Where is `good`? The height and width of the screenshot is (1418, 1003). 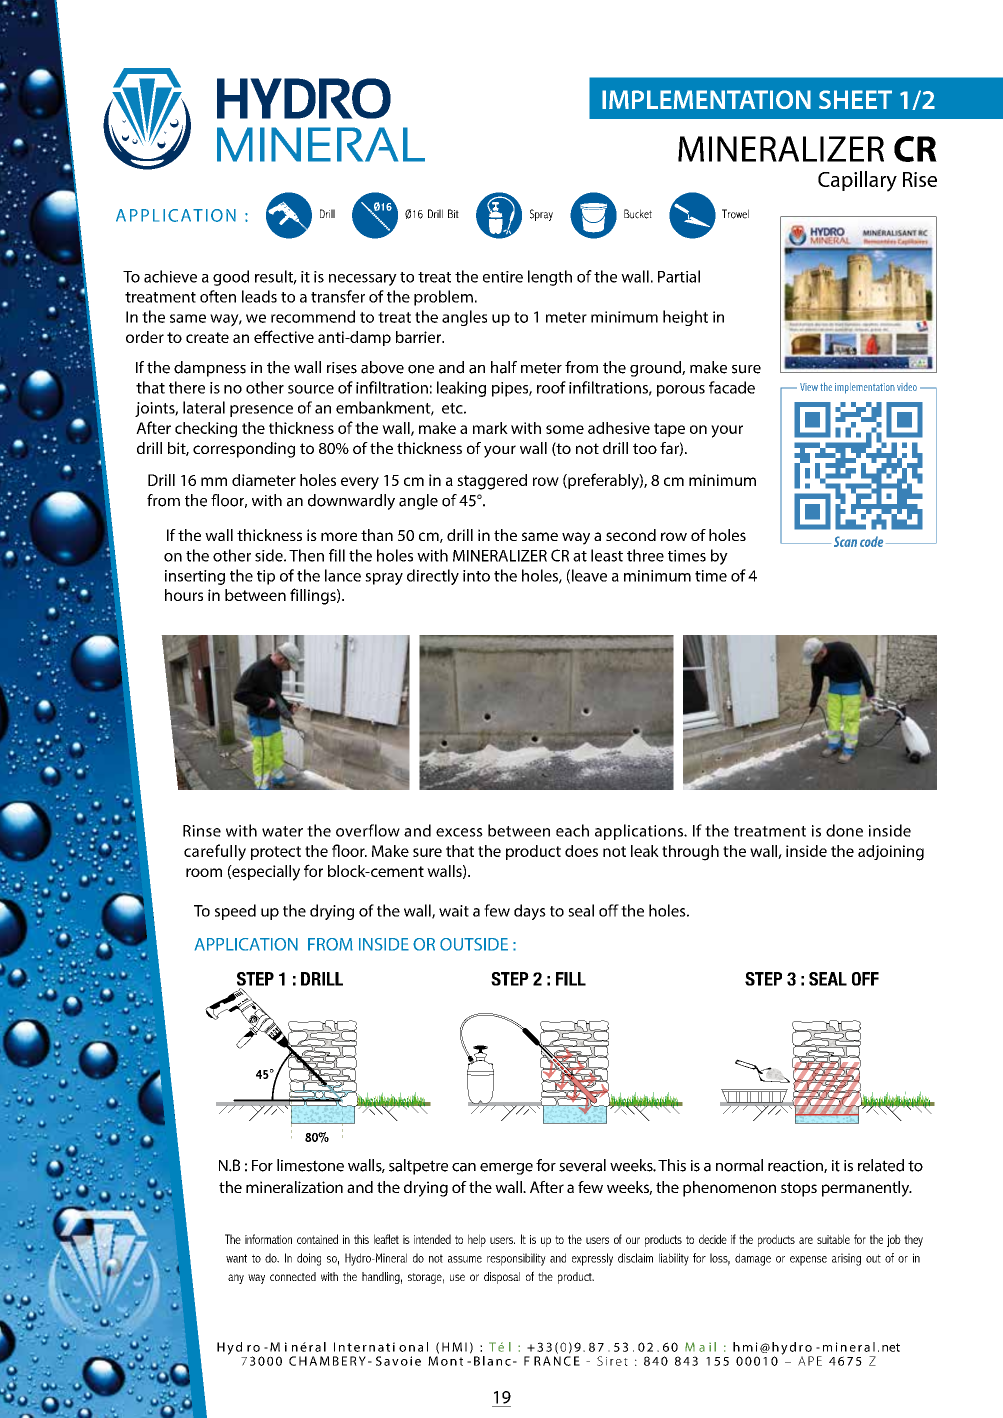 good is located at coordinates (231, 278).
